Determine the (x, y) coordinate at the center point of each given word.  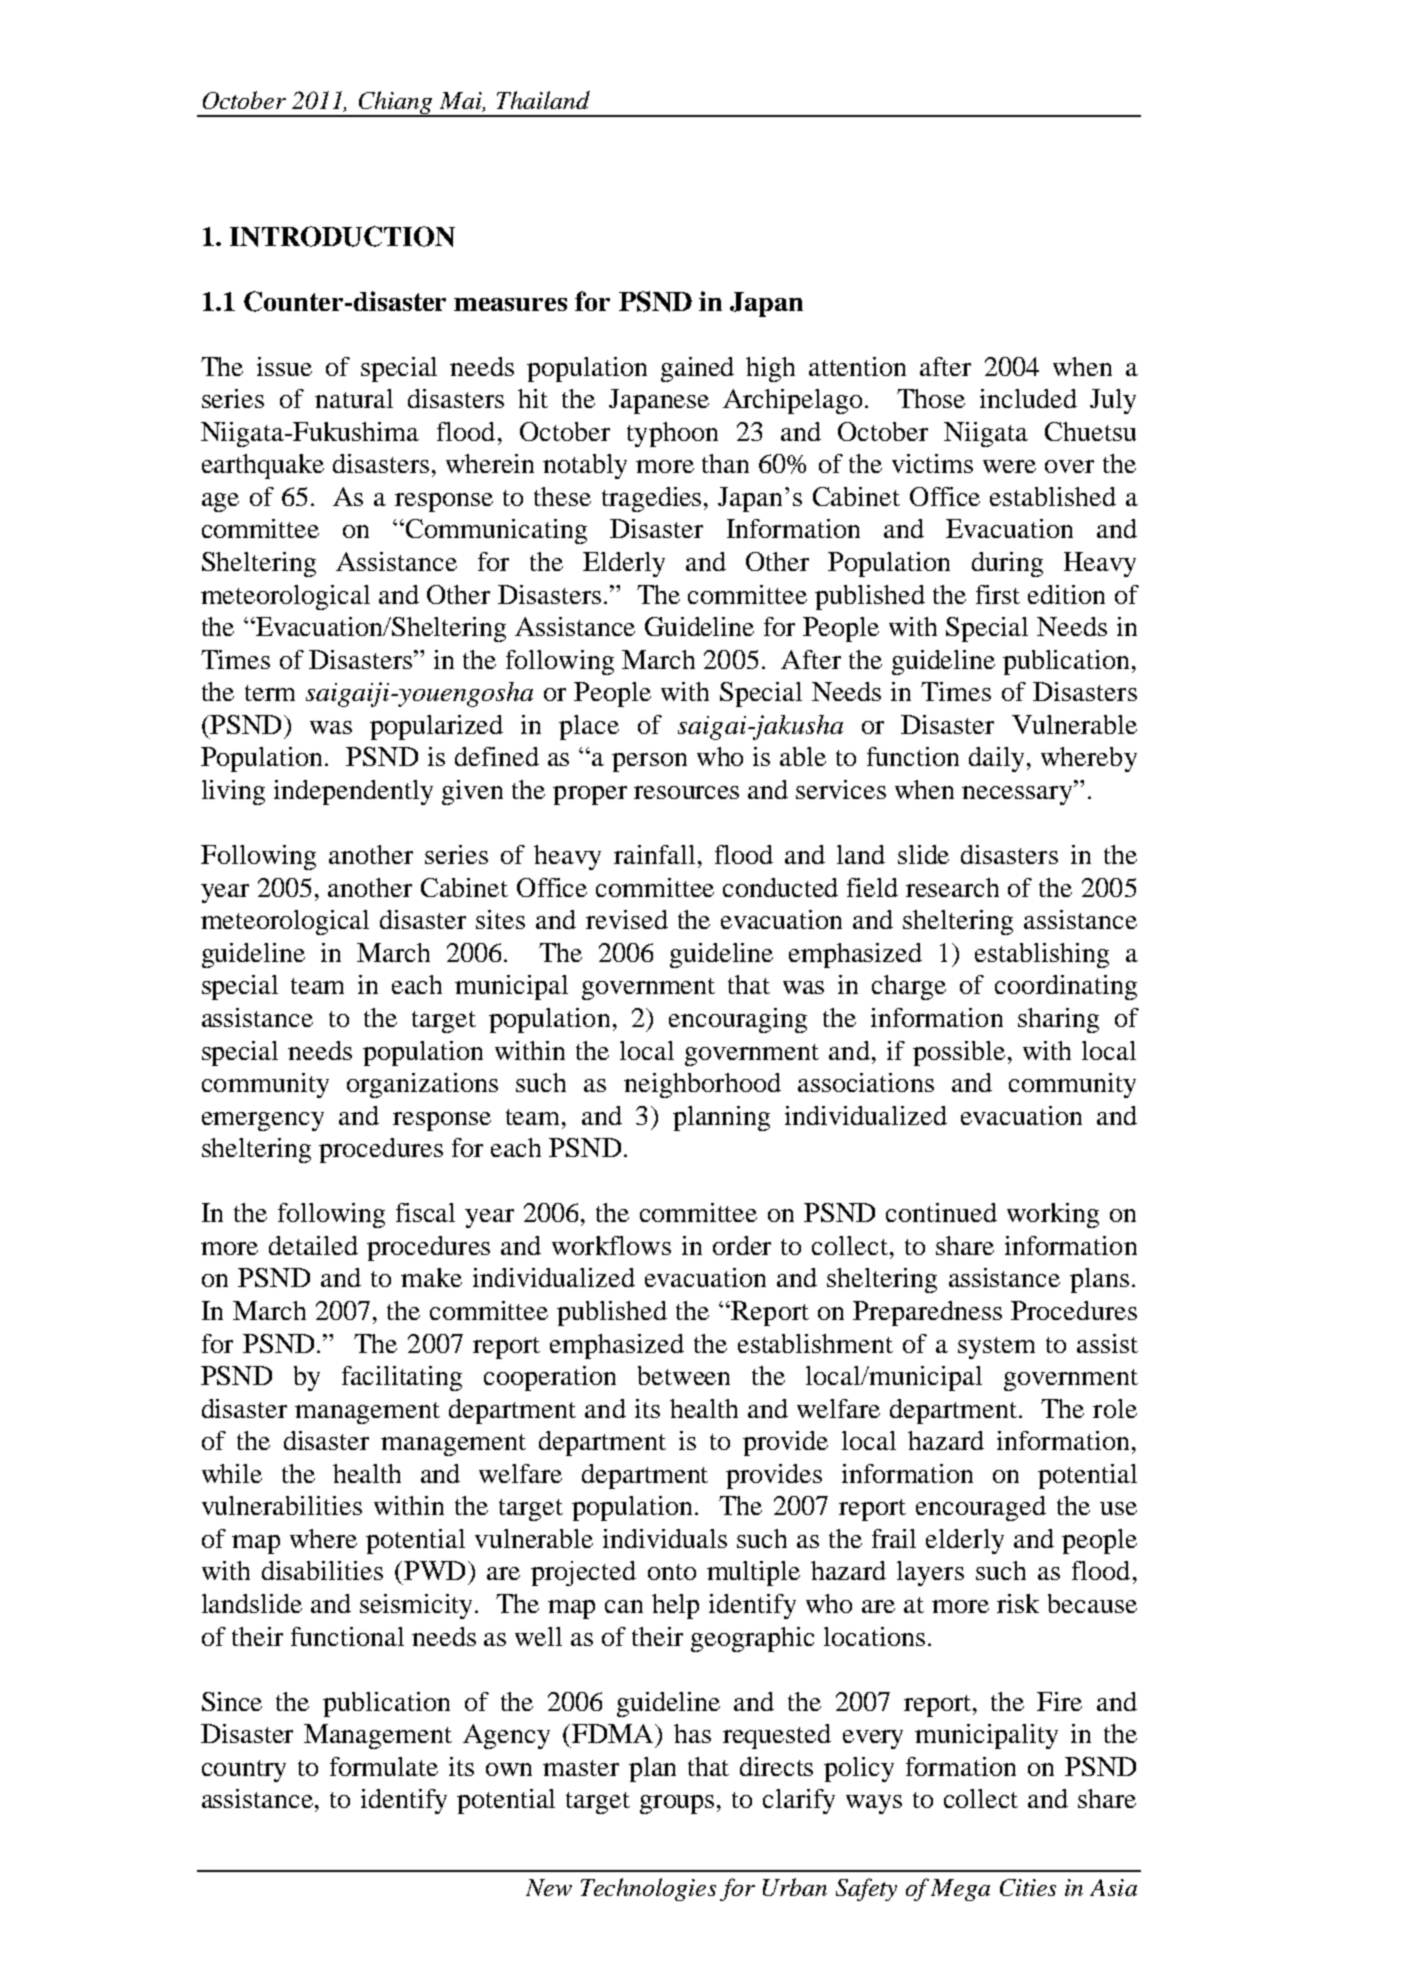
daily (996, 759)
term (270, 693)
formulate (384, 1766)
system (996, 1348)
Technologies (648, 1889)
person (649, 762)
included (1028, 398)
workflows (611, 1245)
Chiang (396, 104)
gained (697, 369)
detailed (313, 1245)
